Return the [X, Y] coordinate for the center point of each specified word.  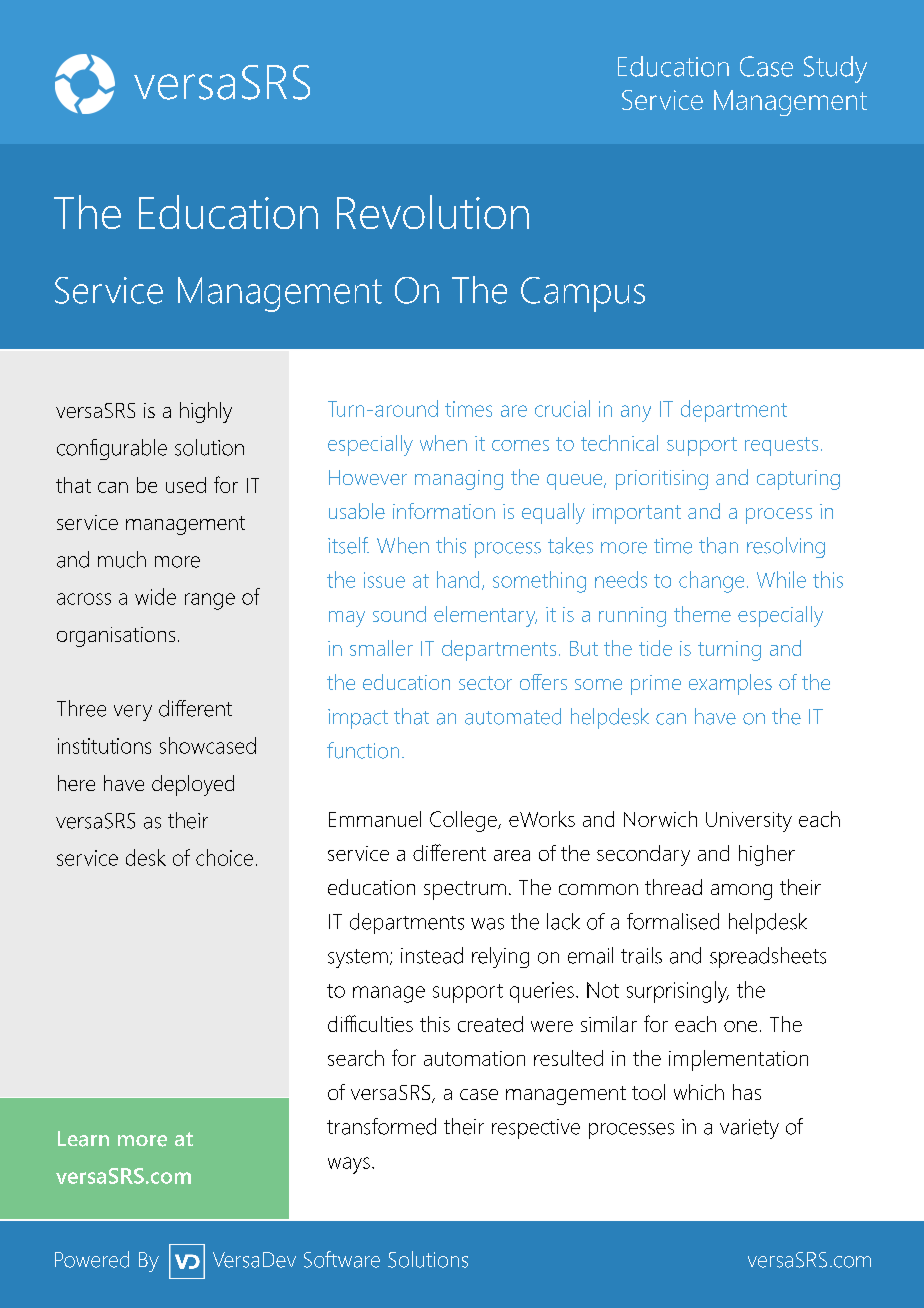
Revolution [433, 212]
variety [749, 1129]
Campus [583, 294]
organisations [116, 637]
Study [835, 69]
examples [730, 684]
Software [342, 1259]
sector [485, 683]
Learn [83, 1139]
